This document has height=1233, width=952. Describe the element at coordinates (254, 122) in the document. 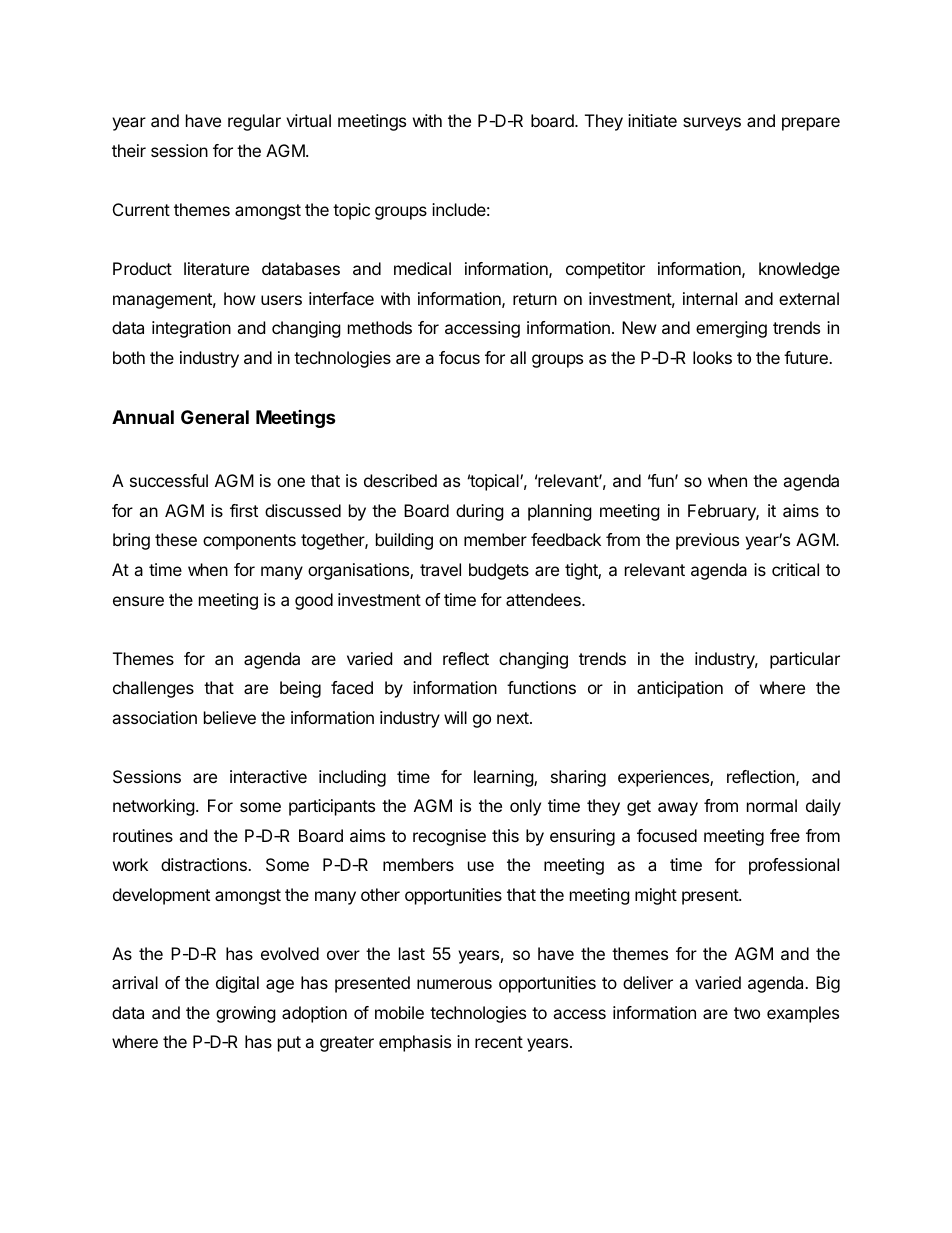

I see `regular` at that location.
